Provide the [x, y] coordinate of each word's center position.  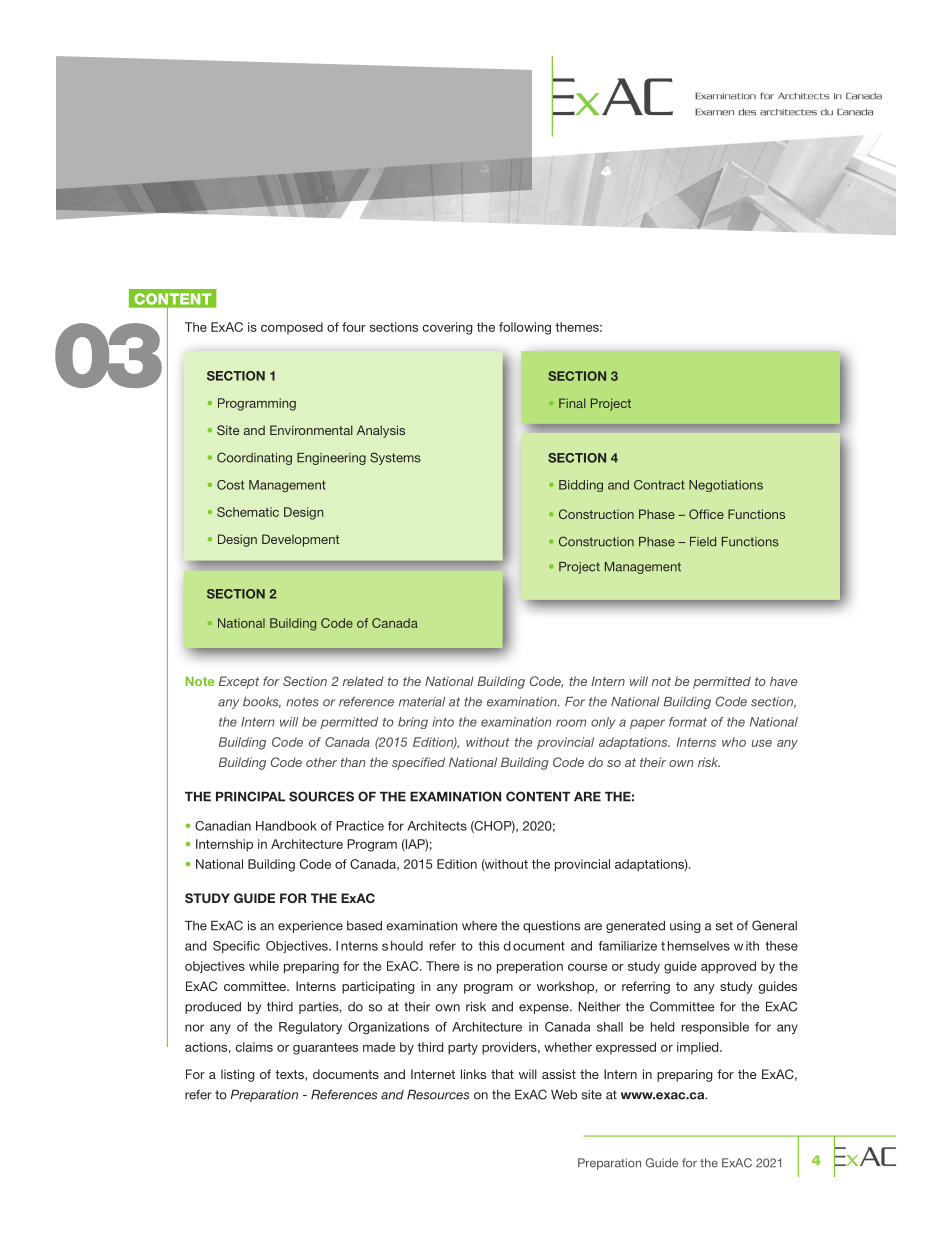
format [688, 722]
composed [292, 328]
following [525, 328]
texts [290, 1075]
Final [572, 403]
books [262, 702]
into [443, 722]
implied [699, 1048]
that [502, 1074]
